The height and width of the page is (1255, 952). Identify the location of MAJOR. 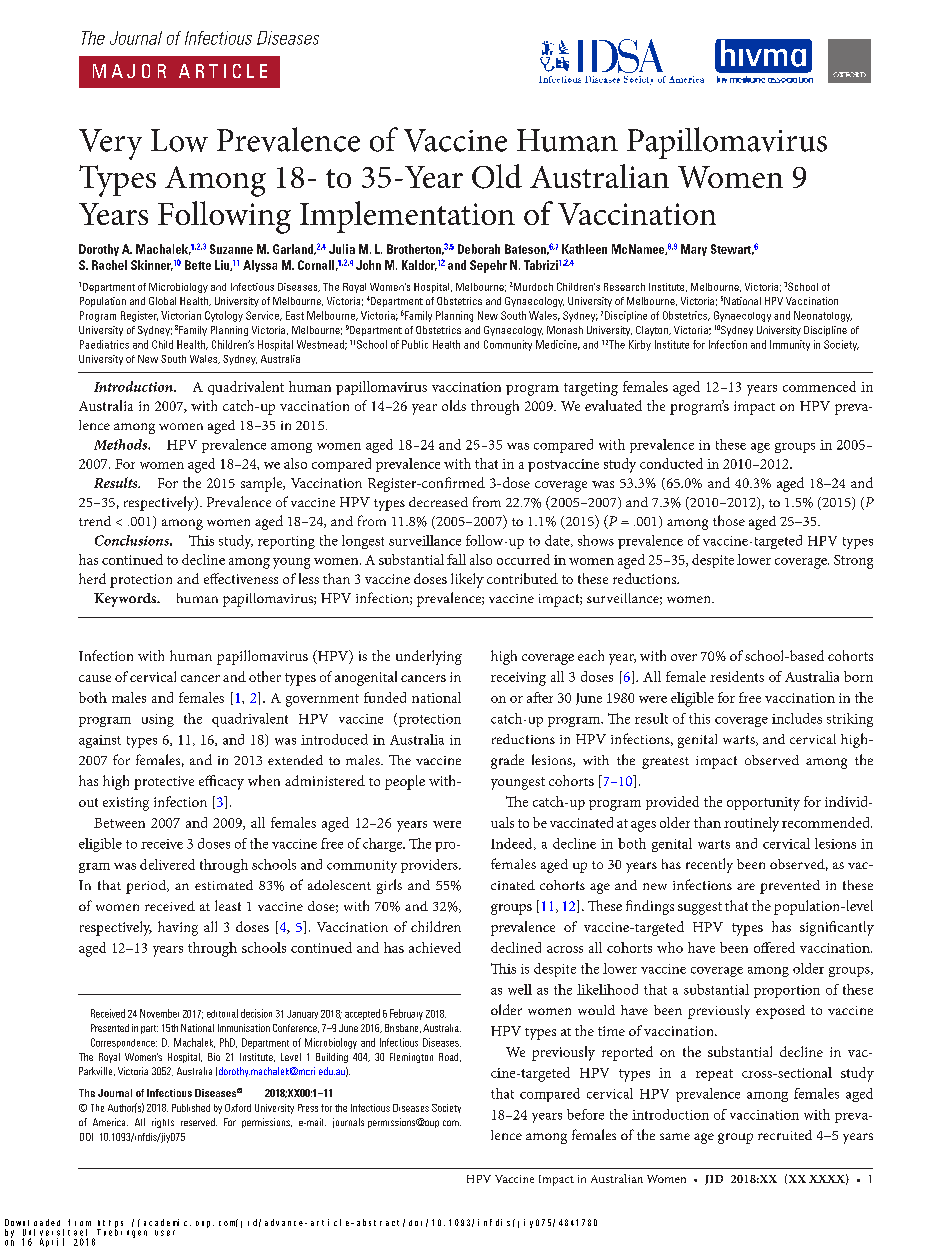
(129, 71).
